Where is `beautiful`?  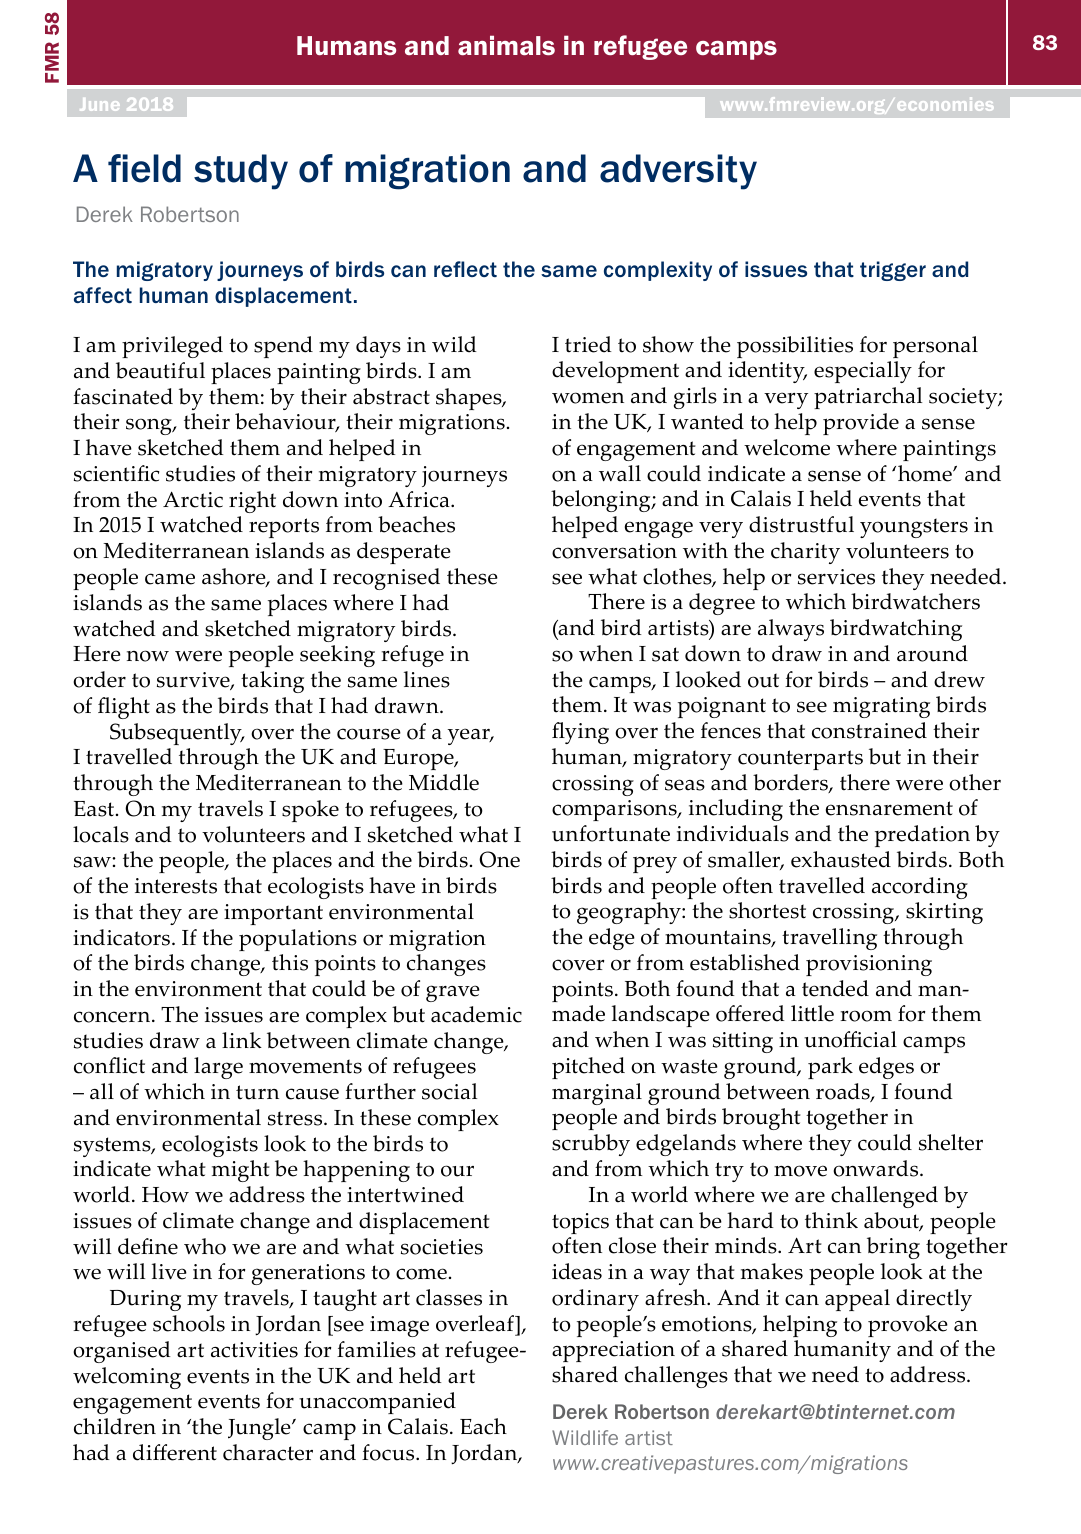 beautiful is located at coordinates (160, 370).
